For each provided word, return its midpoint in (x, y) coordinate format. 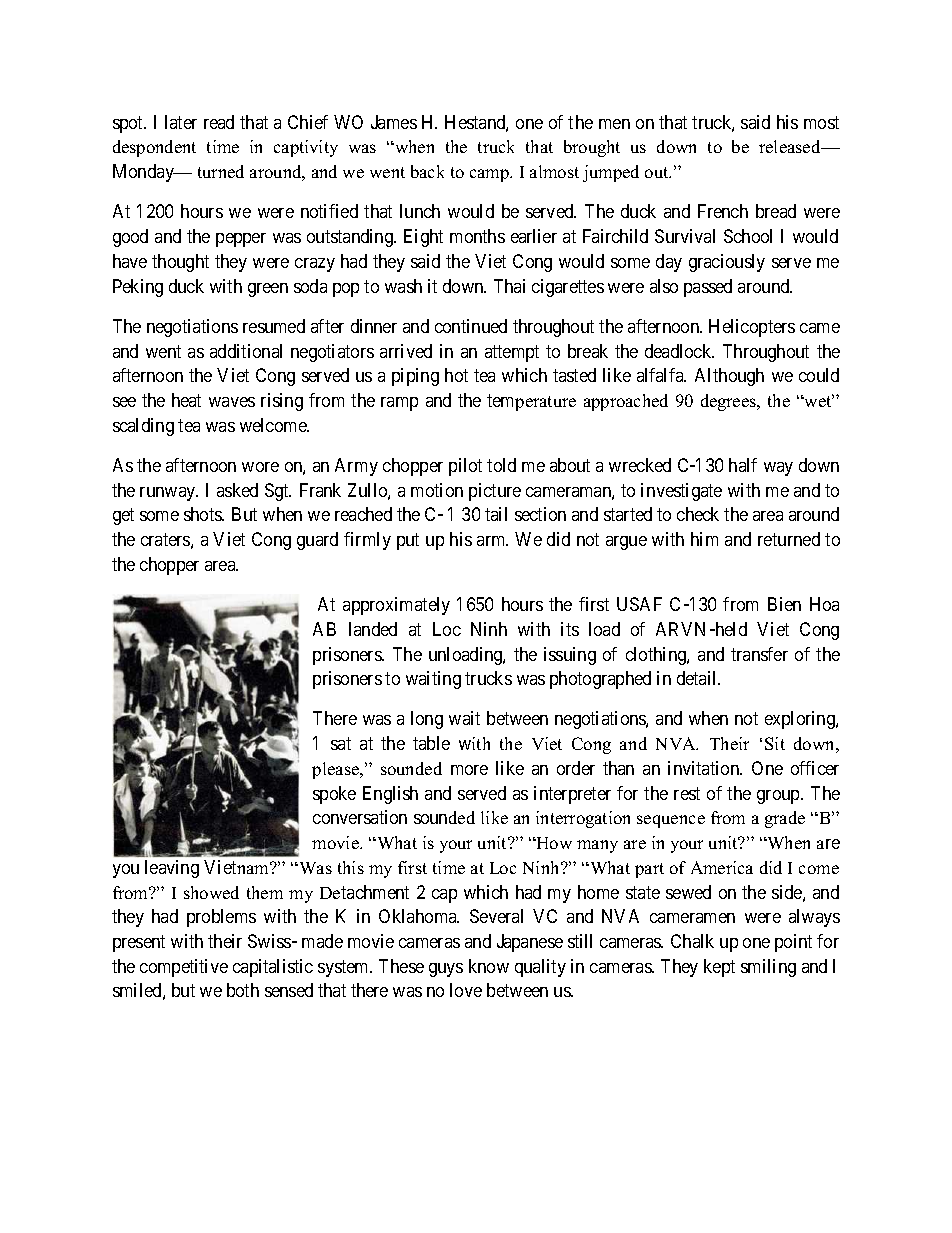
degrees (730, 402)
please (337, 770)
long (427, 720)
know (489, 966)
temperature (531, 402)
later (181, 122)
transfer (759, 654)
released (791, 146)
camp (491, 175)
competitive (184, 968)
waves (232, 402)
